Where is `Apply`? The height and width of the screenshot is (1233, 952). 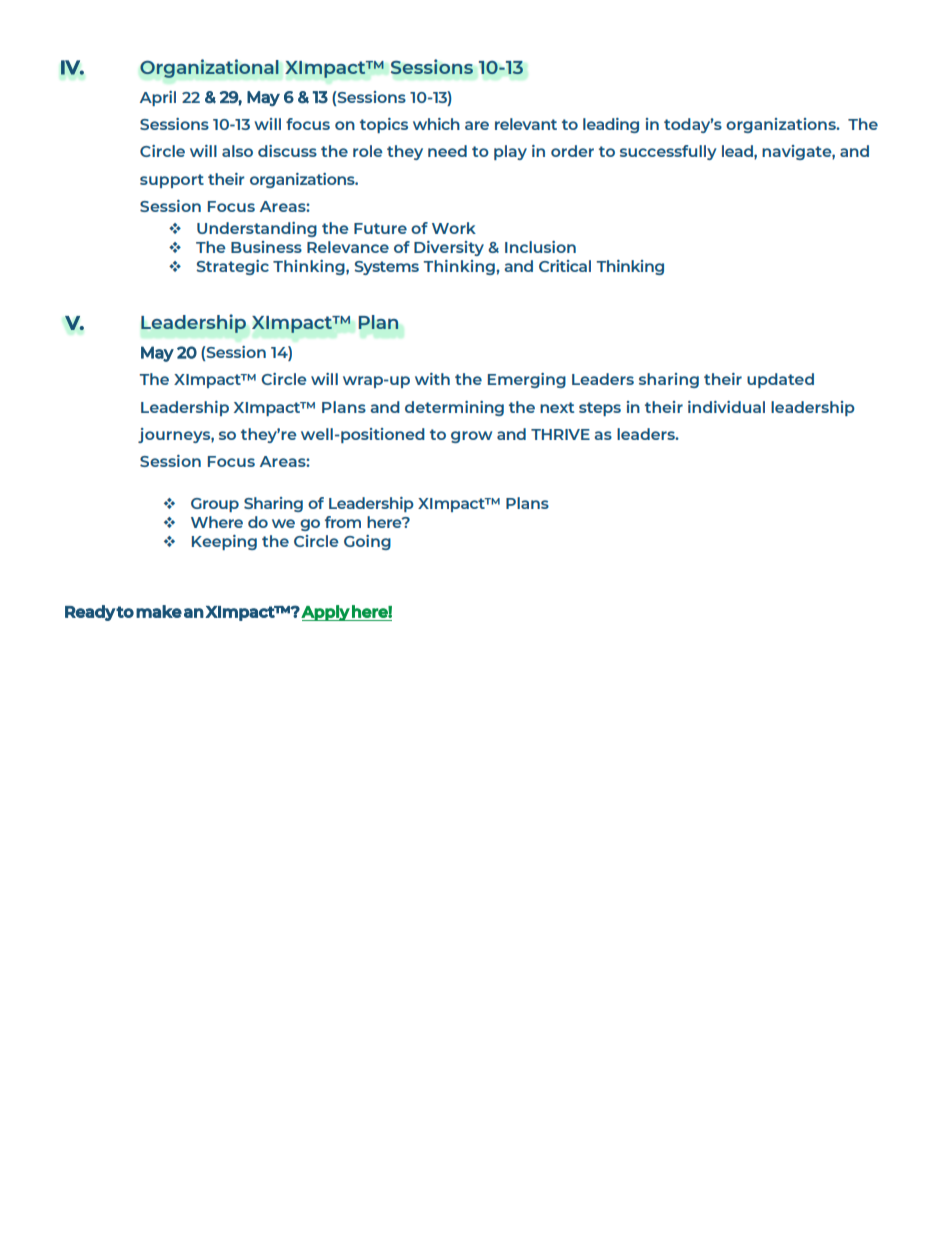 Apply is located at coordinates (326, 613).
